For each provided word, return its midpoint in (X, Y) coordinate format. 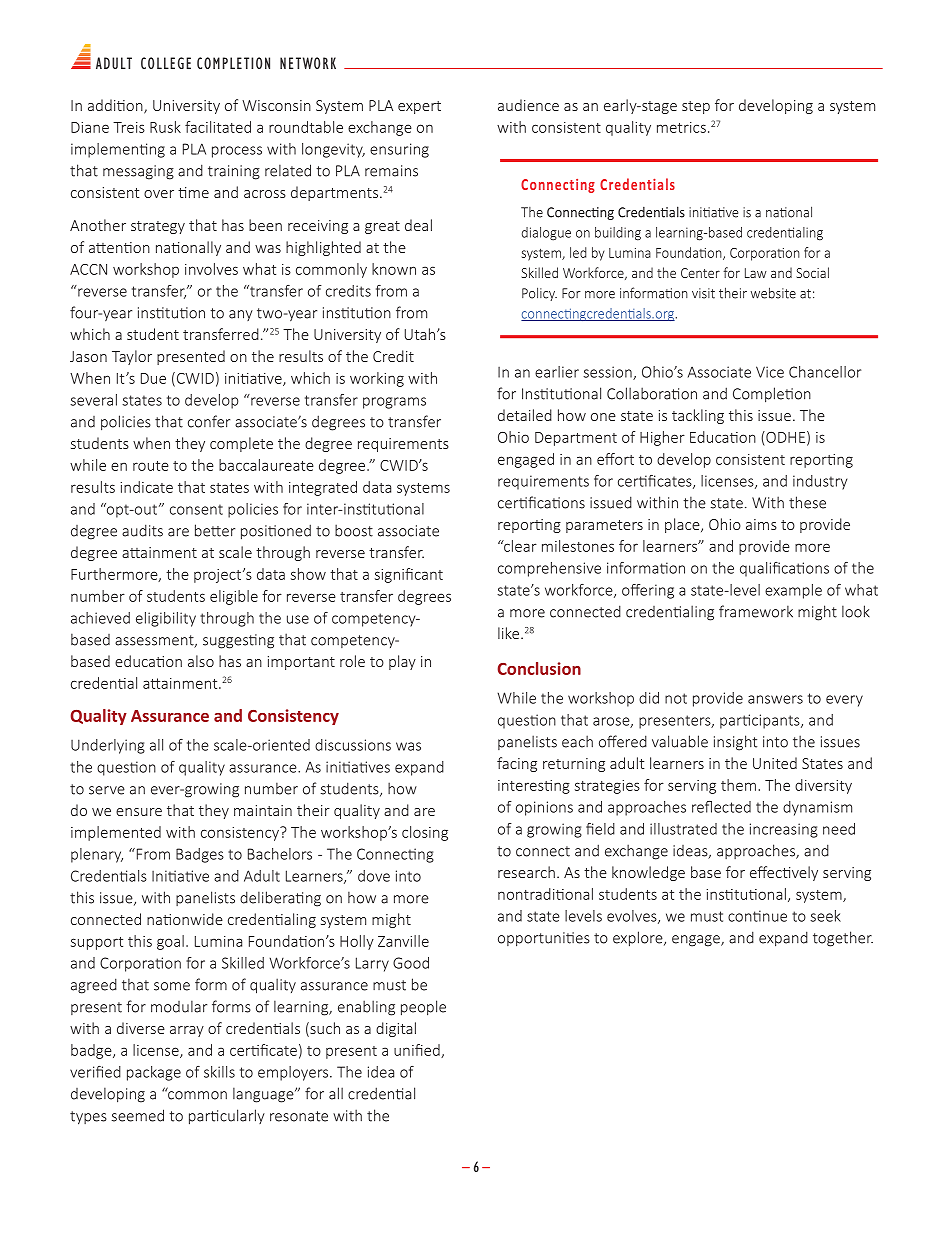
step (696, 107)
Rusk (165, 127)
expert (419, 107)
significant (409, 575)
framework (756, 611)
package (154, 1073)
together (843, 939)
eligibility (166, 619)
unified (418, 1051)
